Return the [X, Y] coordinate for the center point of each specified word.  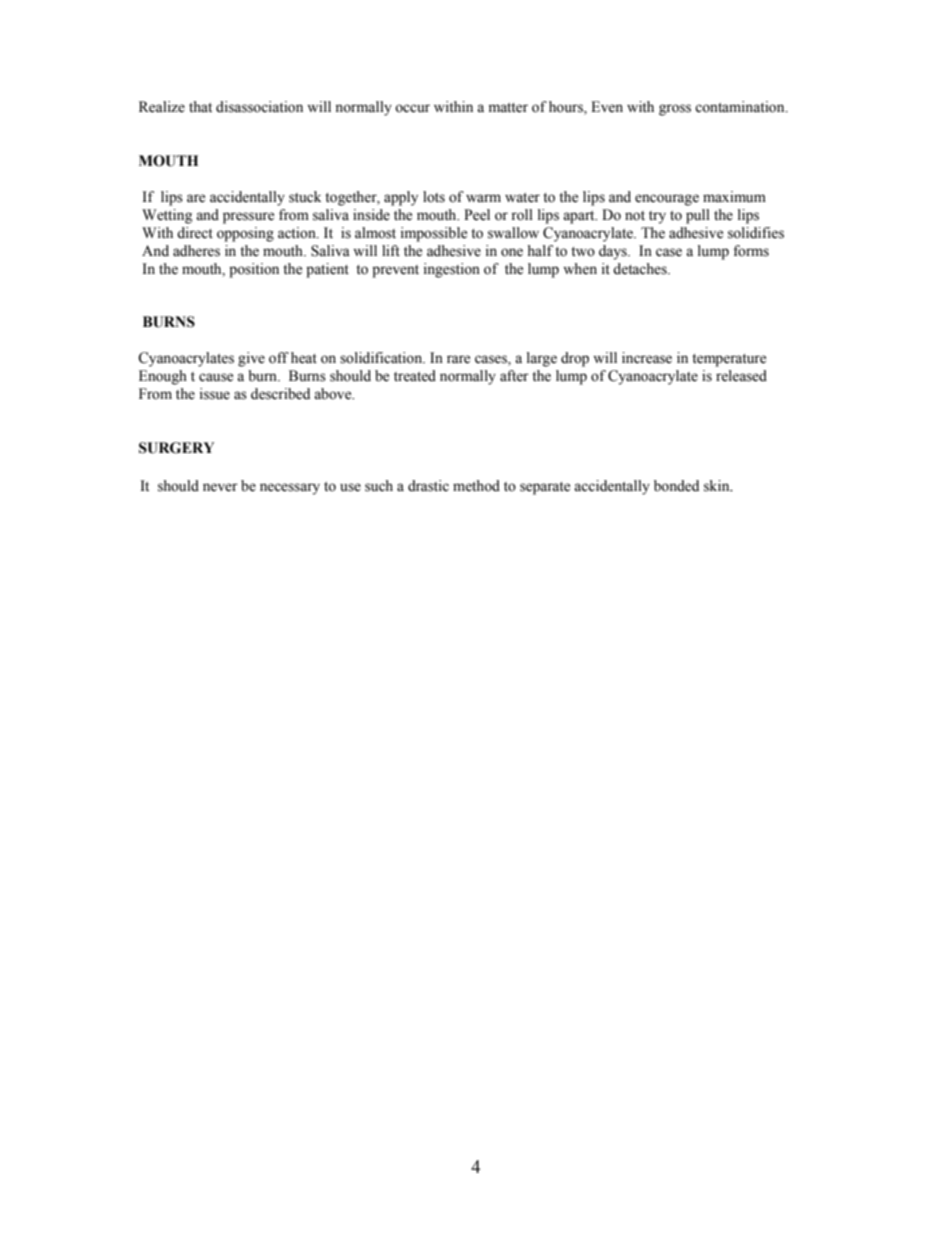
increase [647, 358]
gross [675, 110]
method [476, 486]
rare [458, 359]
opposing [245, 234]
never [220, 487]
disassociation [259, 107]
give [251, 359]
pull [698, 216]
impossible [434, 234]
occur [412, 108]
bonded [676, 486]
